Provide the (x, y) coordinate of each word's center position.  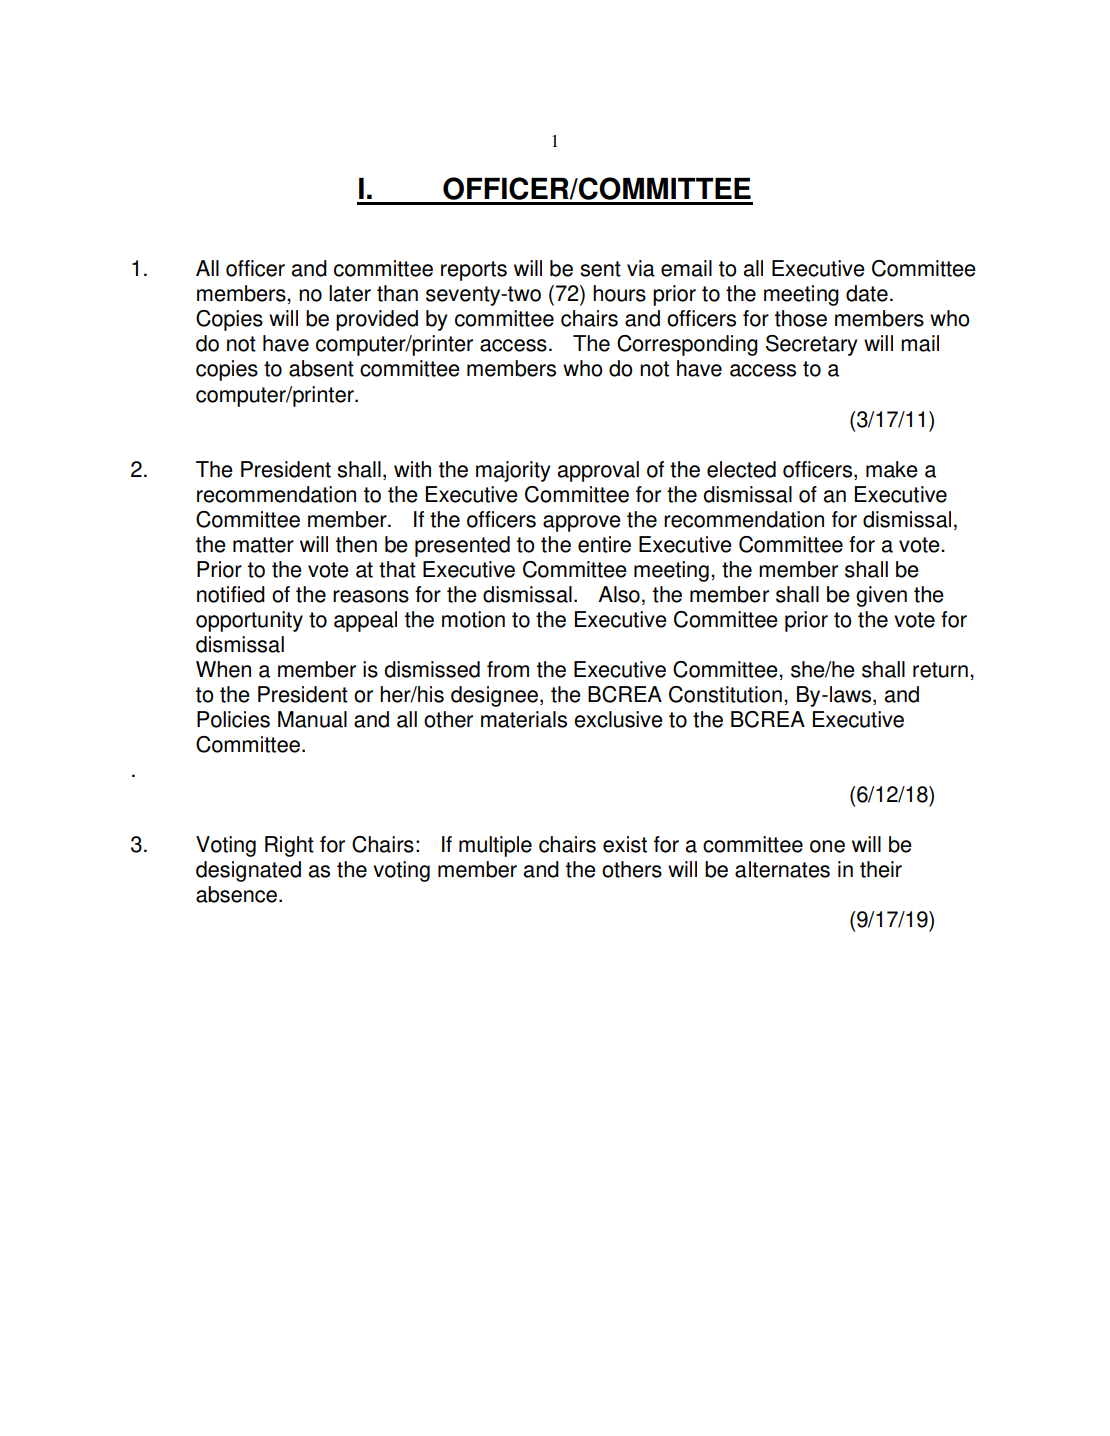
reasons (371, 596)
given (881, 596)
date (867, 293)
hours (619, 293)
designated (248, 871)
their (881, 869)
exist (625, 844)
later (350, 293)
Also (619, 594)
